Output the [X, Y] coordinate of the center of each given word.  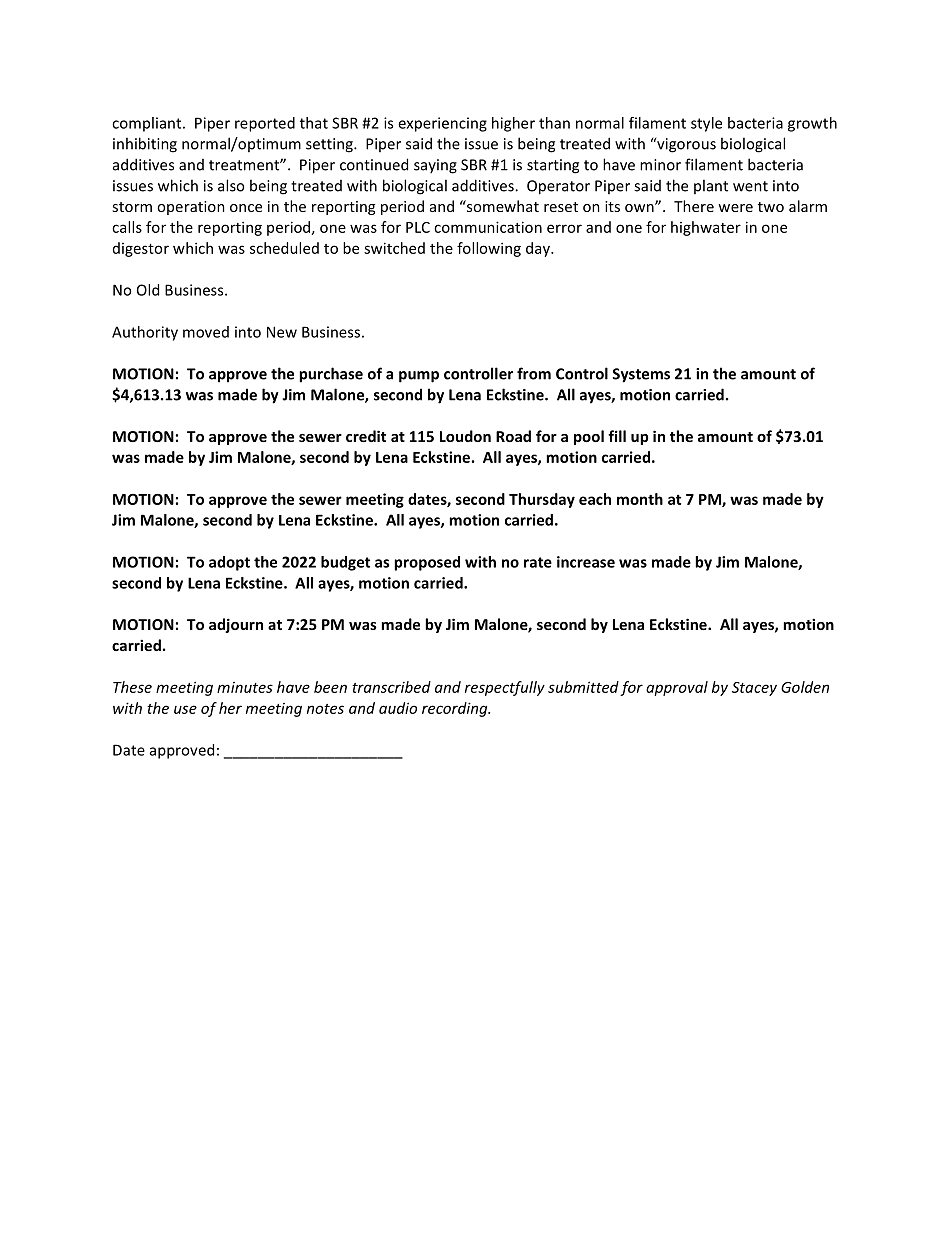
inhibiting [145, 145]
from [534, 373]
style [706, 124]
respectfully [505, 688]
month [640, 499]
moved [206, 332]
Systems [641, 375]
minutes [245, 687]
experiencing [442, 124]
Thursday [542, 500]
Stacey [754, 689]
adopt [229, 563]
